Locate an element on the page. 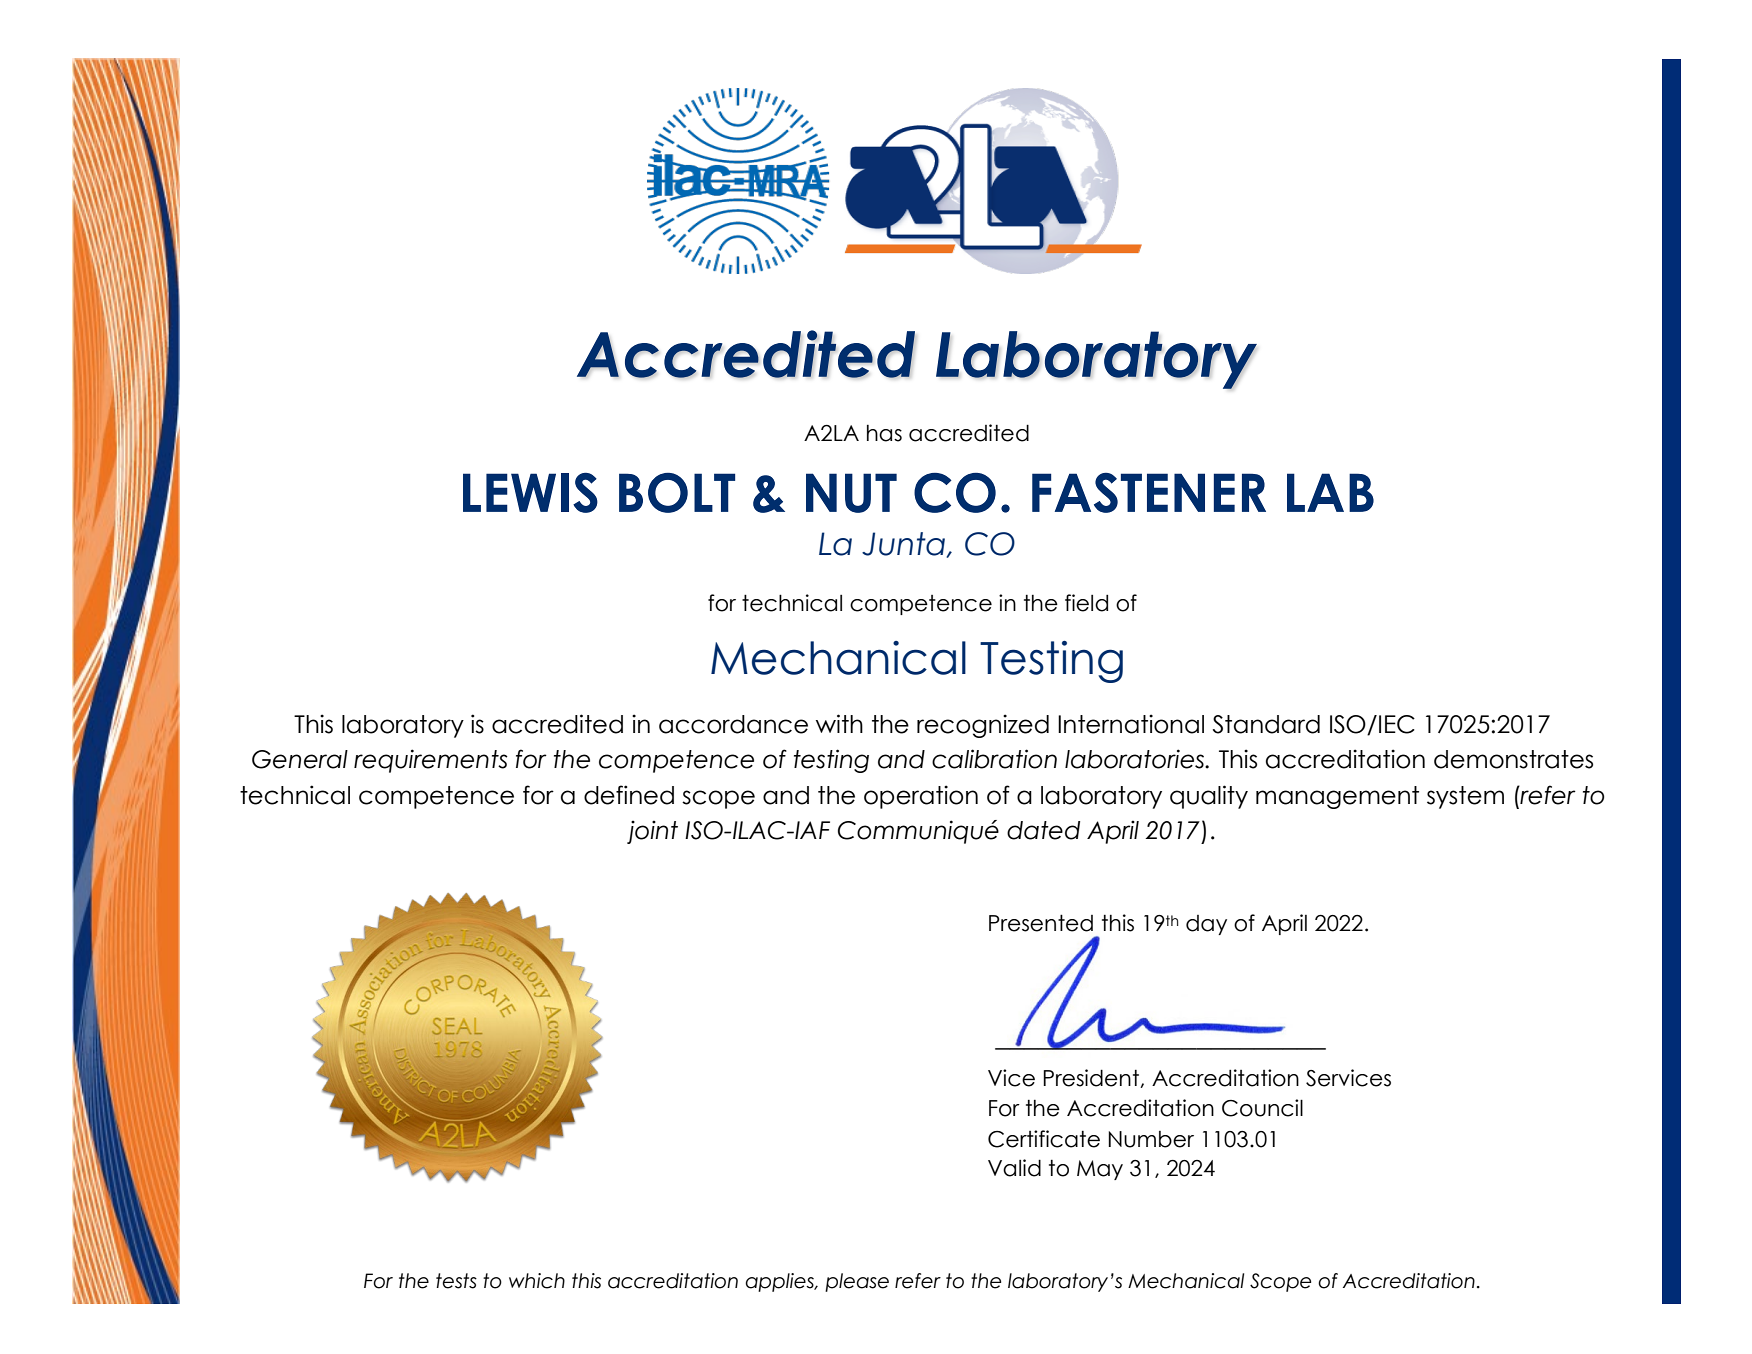  tests is located at coordinates (456, 1281).
